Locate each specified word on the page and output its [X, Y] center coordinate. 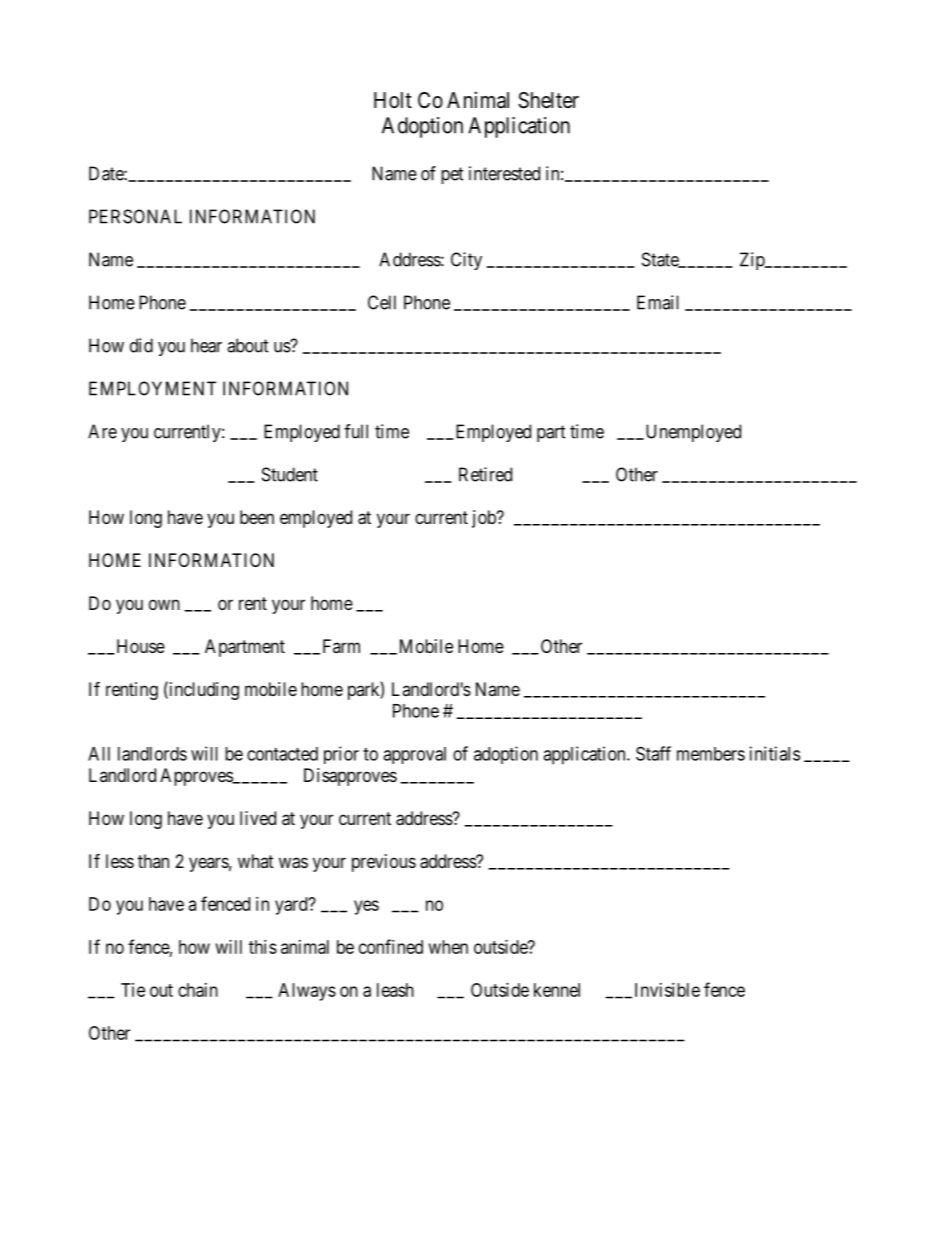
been [257, 517]
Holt [393, 100]
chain [198, 990]
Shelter [548, 100]
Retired [485, 474]
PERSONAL [135, 216]
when [448, 947]
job [485, 519]
